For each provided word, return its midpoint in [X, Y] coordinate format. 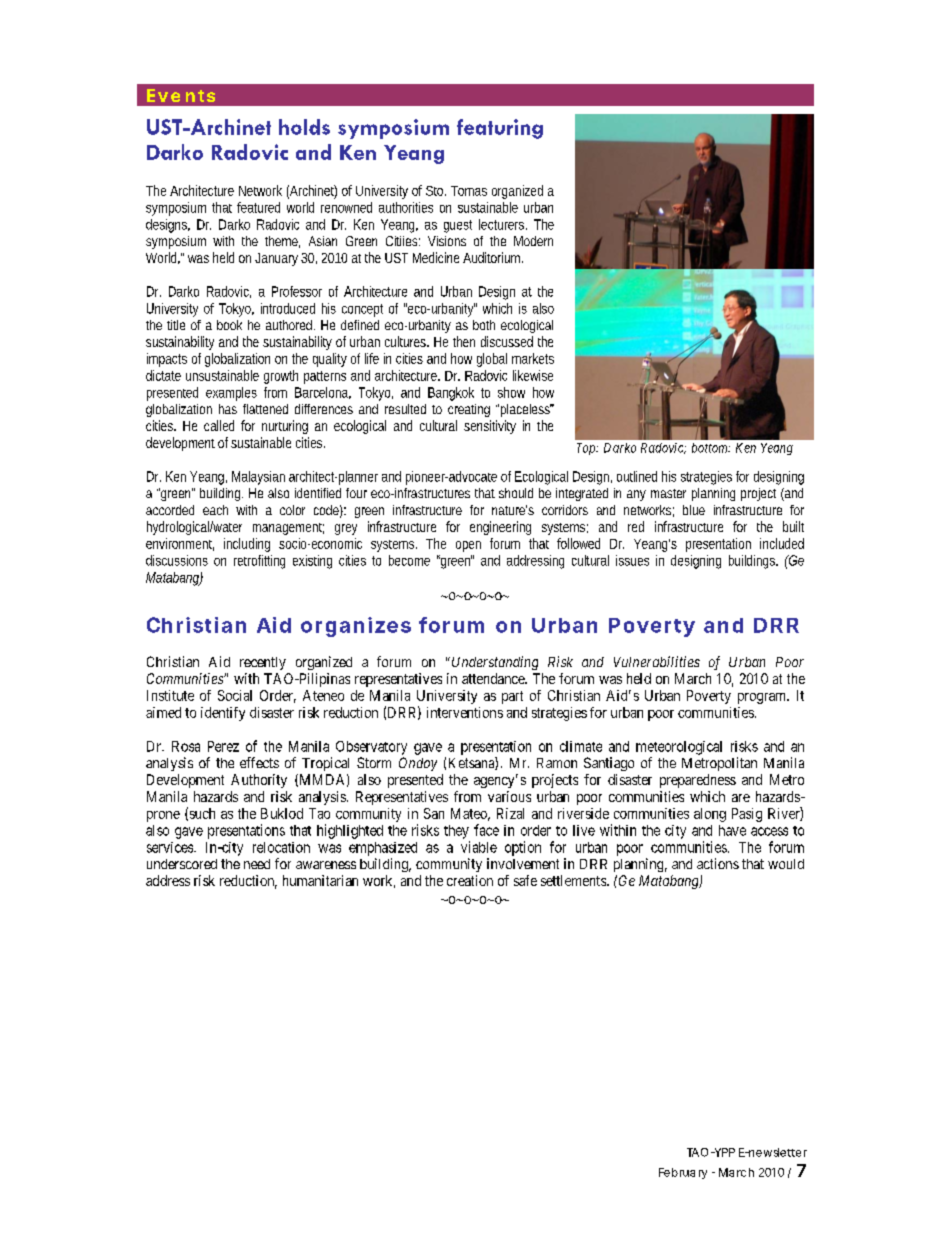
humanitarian [320, 880]
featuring [500, 129]
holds [304, 127]
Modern [533, 241]
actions [718, 863]
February [683, 1173]
